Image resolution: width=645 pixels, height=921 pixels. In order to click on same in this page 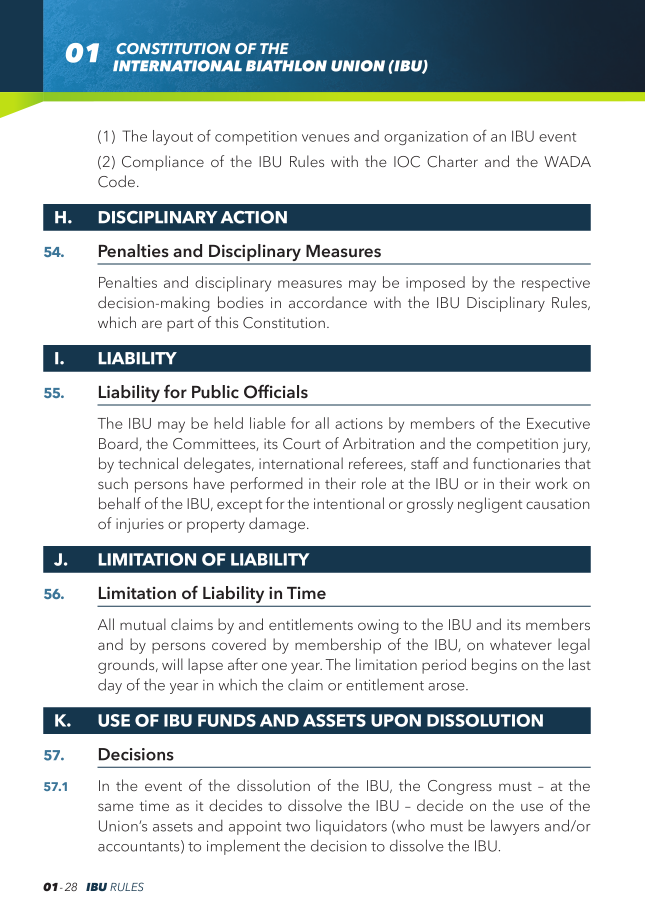, I will do `click(115, 807)`.
